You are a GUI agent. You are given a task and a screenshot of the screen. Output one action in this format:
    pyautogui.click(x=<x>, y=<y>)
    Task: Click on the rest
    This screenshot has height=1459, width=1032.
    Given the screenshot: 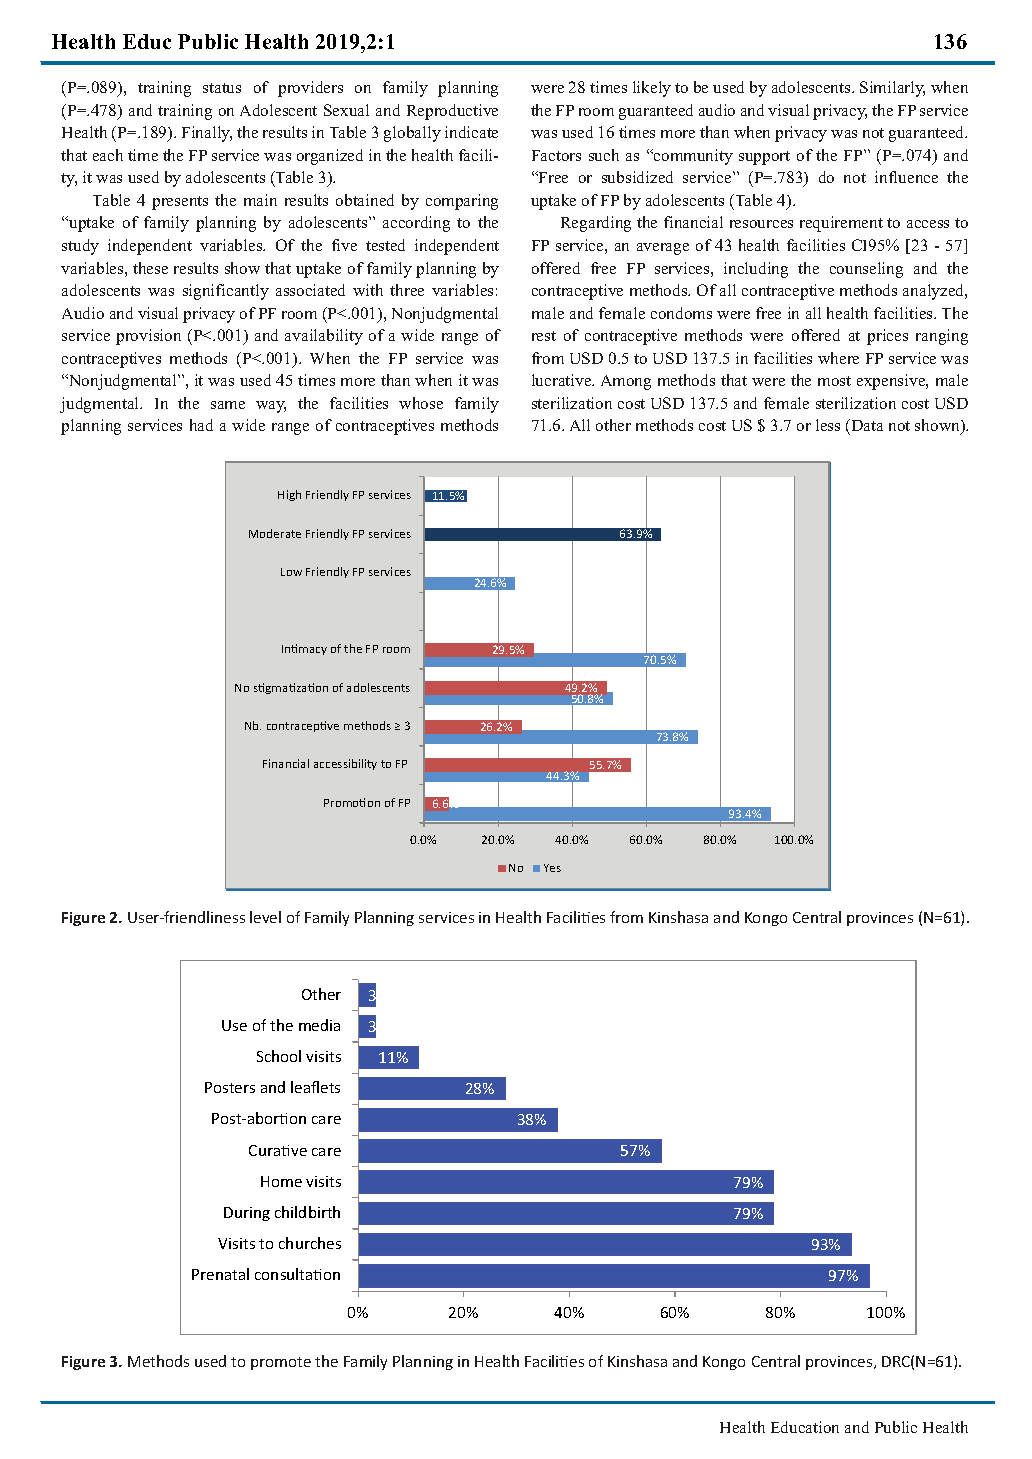 What is the action you would take?
    pyautogui.click(x=544, y=336)
